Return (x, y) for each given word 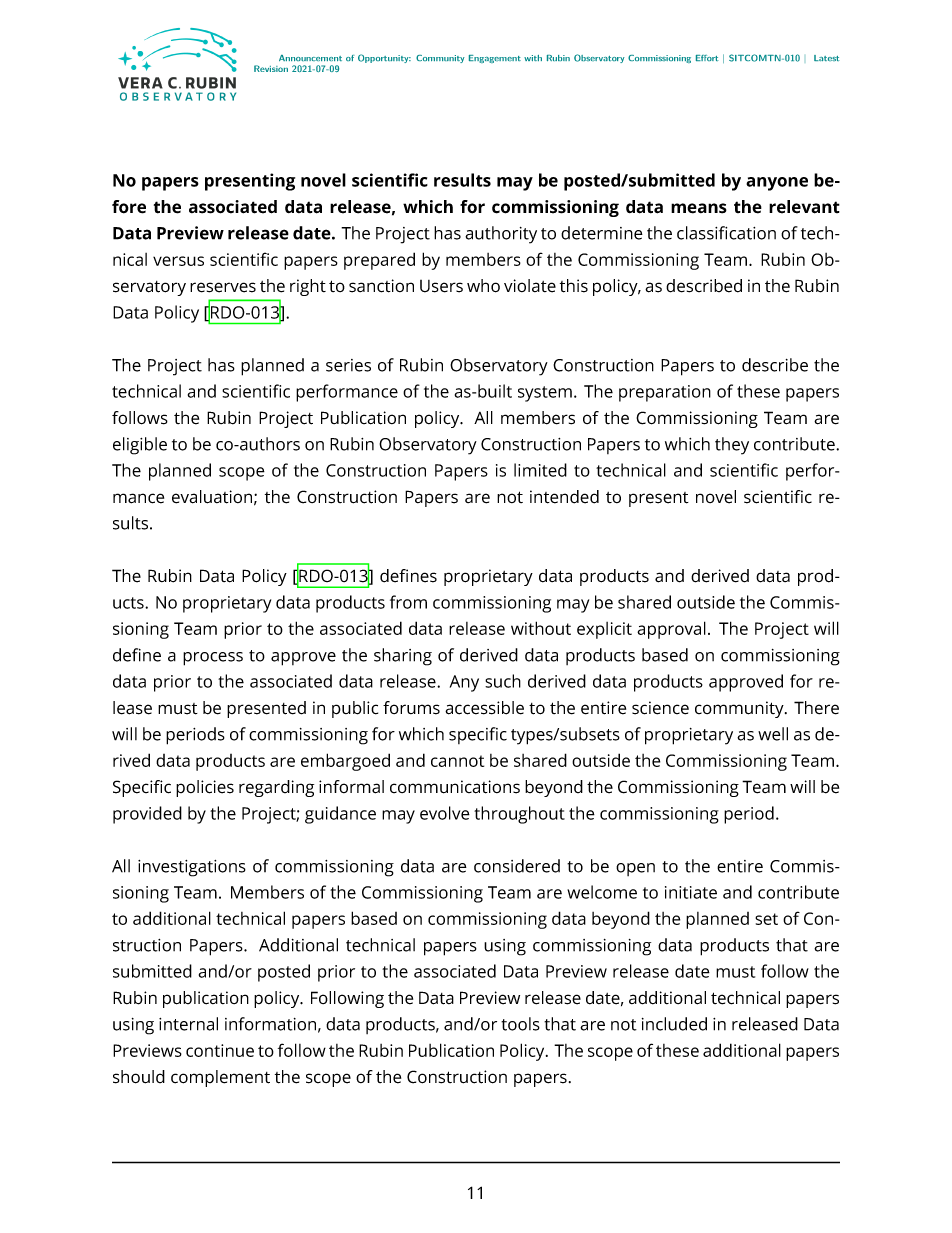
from (408, 602)
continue (220, 1050)
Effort (707, 58)
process (213, 659)
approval (671, 630)
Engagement (495, 59)
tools (520, 1024)
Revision (271, 68)
